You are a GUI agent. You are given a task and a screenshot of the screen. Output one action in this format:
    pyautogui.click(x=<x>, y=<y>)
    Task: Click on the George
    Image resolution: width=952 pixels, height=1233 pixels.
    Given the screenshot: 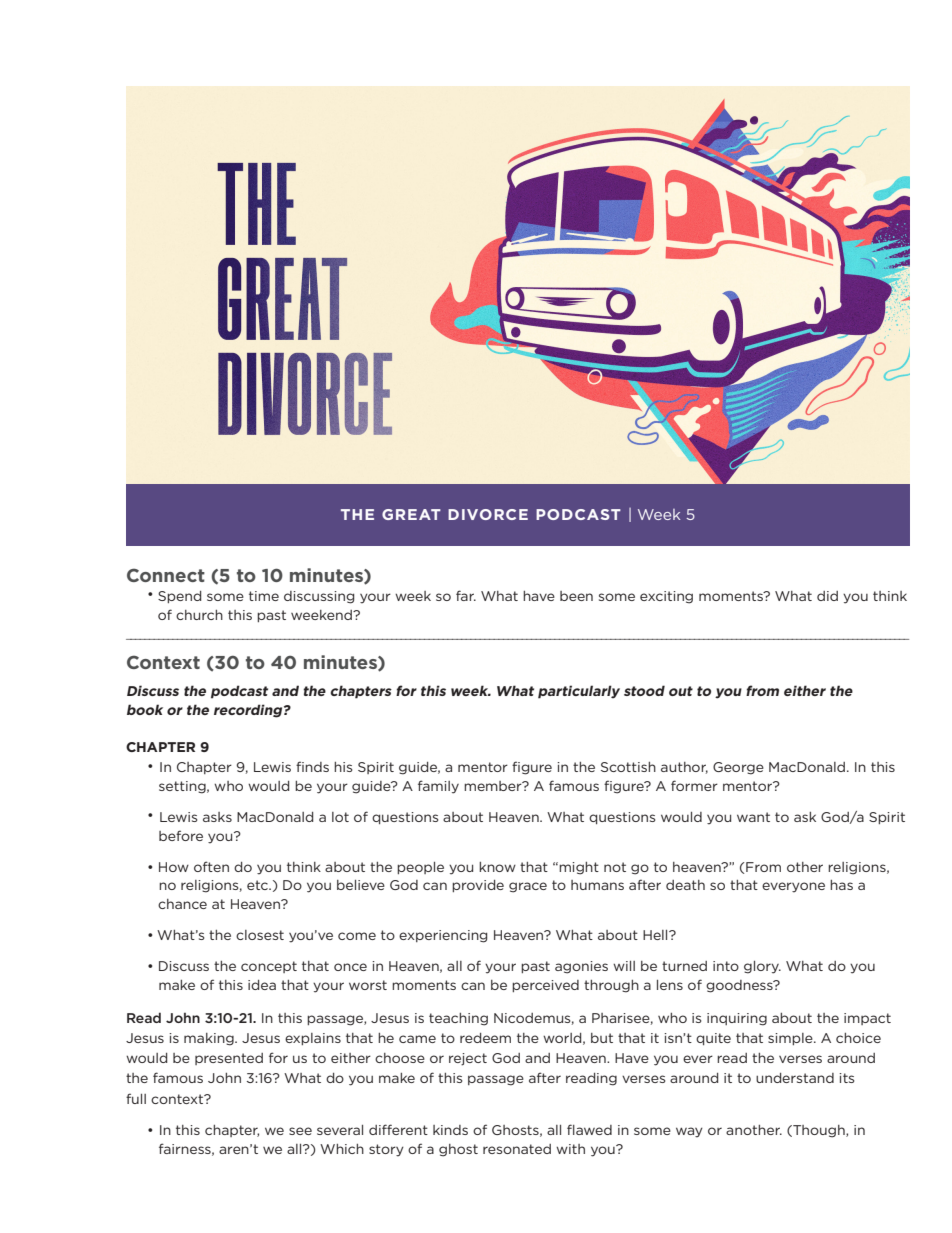 What is the action you would take?
    pyautogui.click(x=738, y=768)
